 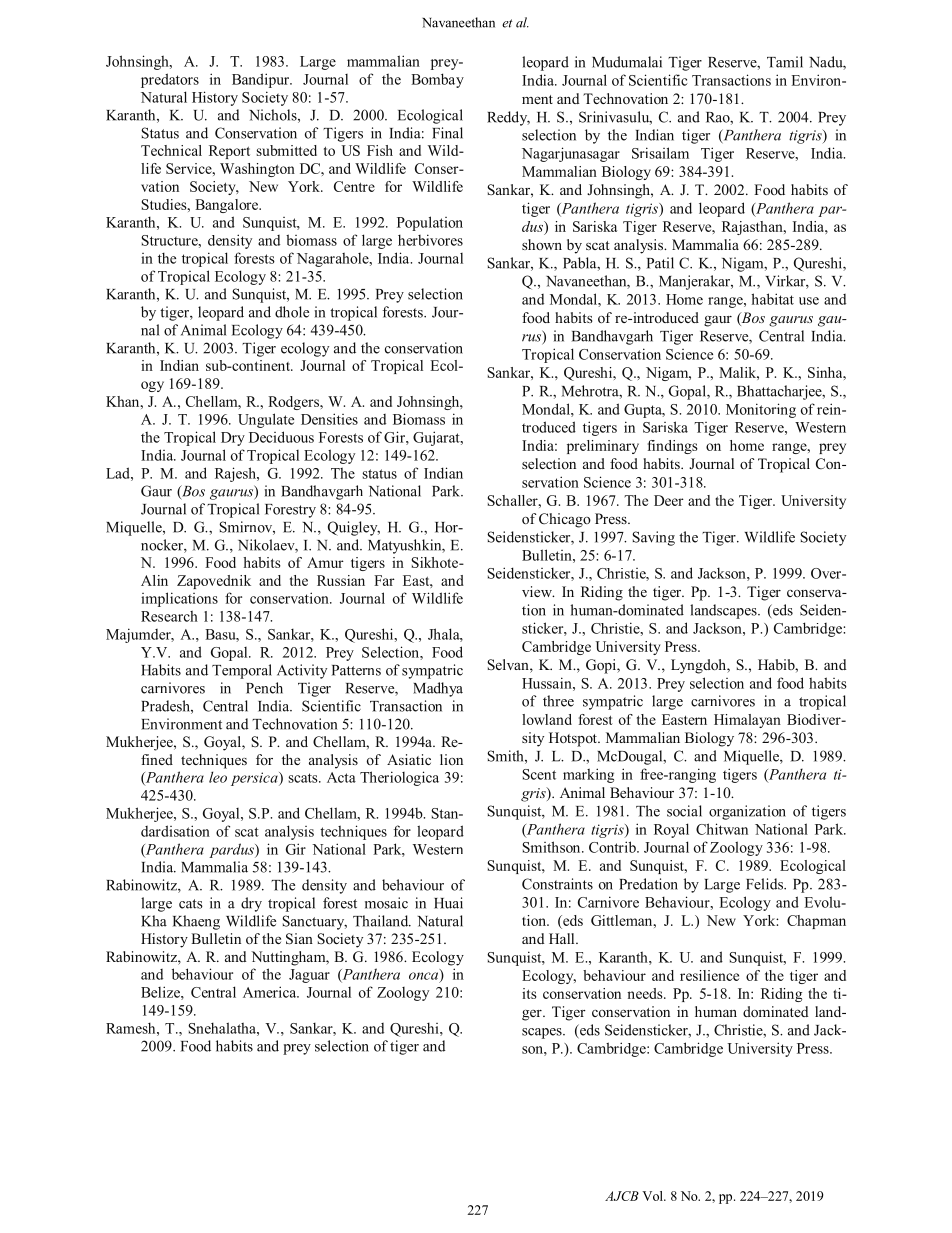 What do you see at coordinates (669, 500) in the page?
I see `Deer` at bounding box center [669, 500].
